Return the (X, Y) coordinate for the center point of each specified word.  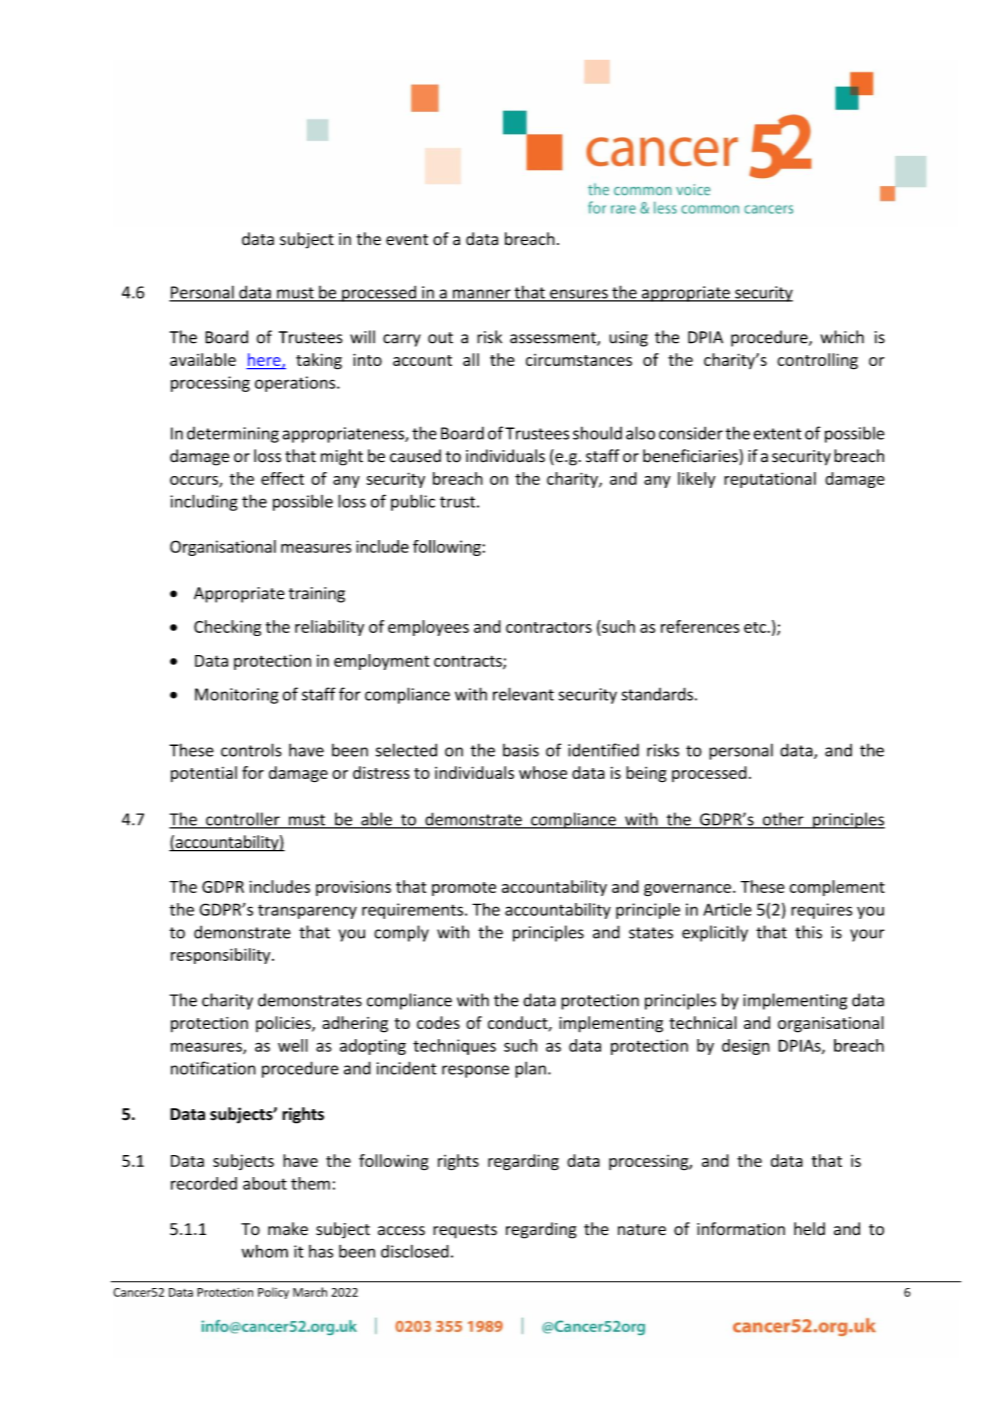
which (842, 337)
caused (415, 456)
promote (464, 889)
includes (279, 886)
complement (837, 888)
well (293, 1045)
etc (756, 627)
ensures (579, 295)
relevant (523, 694)
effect (282, 478)
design (746, 1047)
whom (265, 1251)
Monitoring (236, 696)
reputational (770, 480)
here (265, 360)
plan (530, 1069)
